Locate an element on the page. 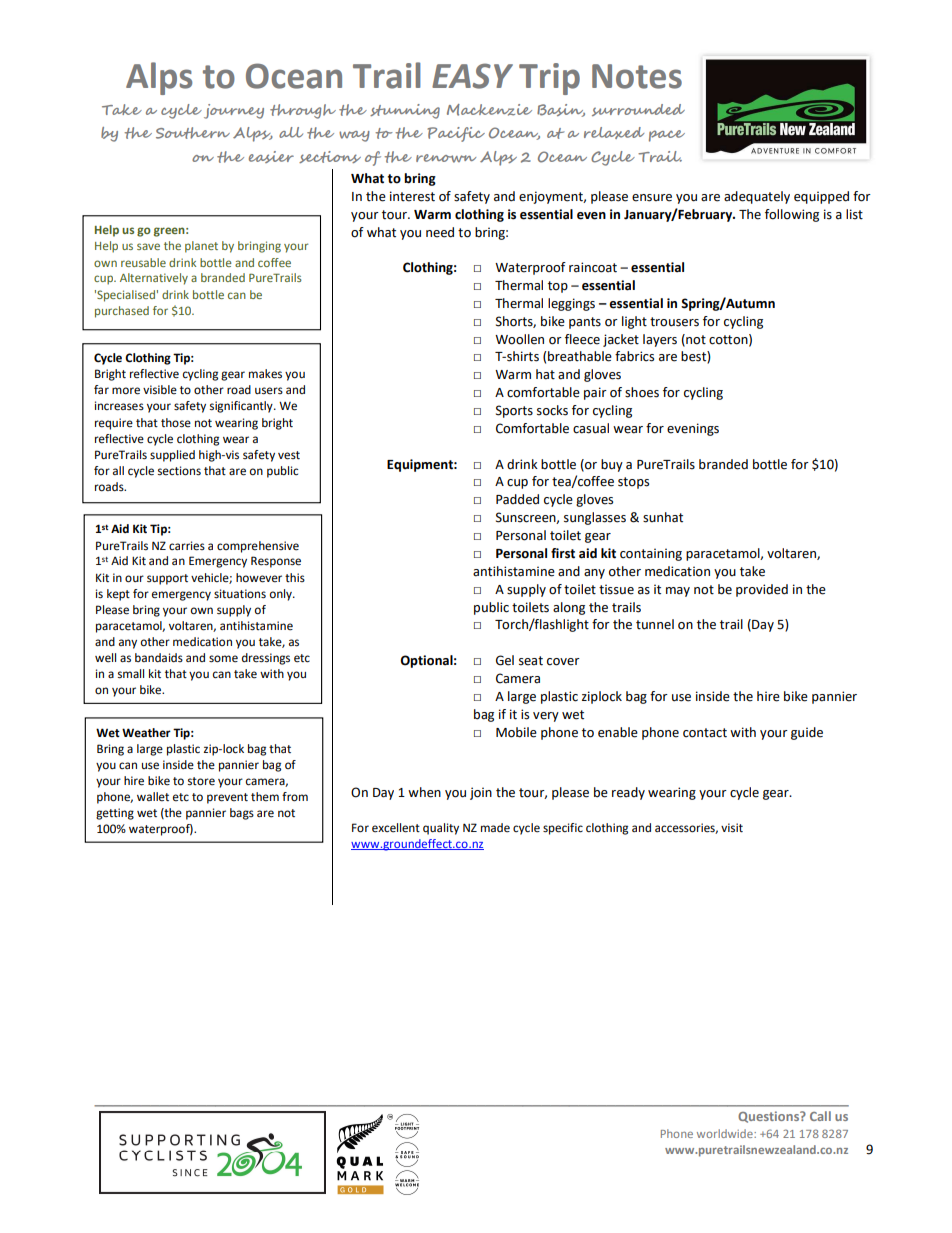 The width and height of the page is (952, 1233). Southern is located at coordinates (193, 133).
